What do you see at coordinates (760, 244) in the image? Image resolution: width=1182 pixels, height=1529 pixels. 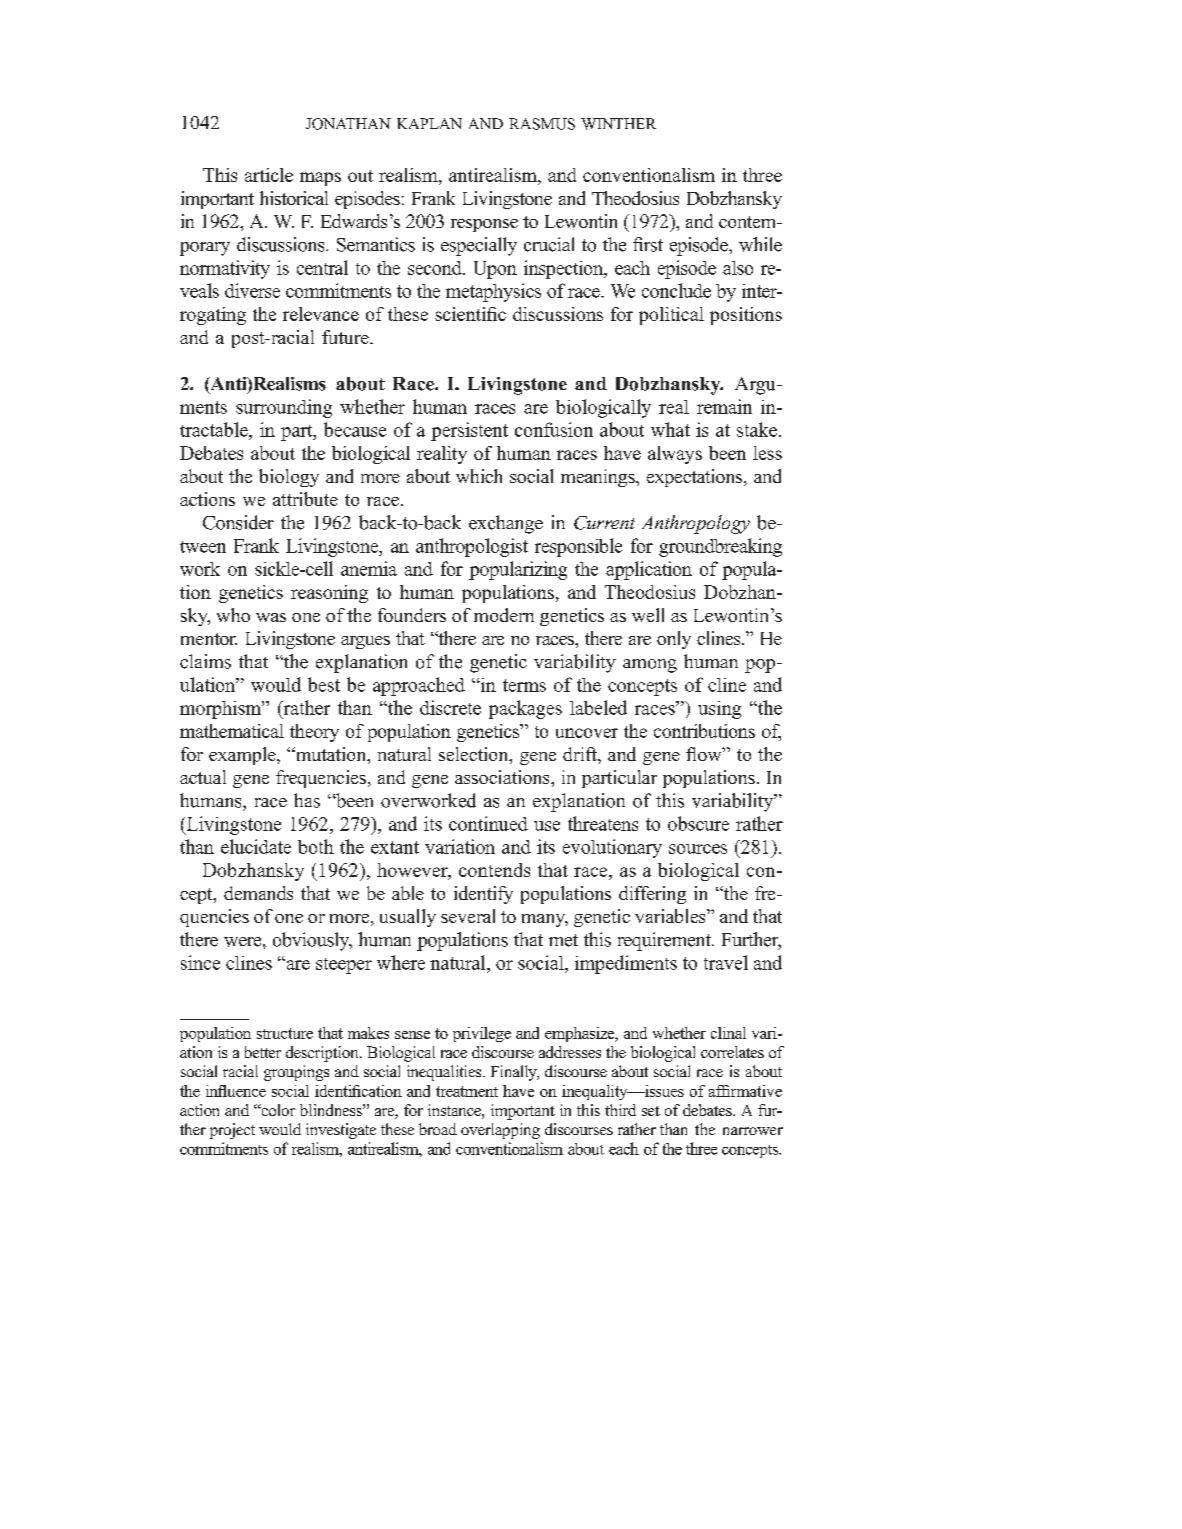 I see `while` at bounding box center [760, 244].
